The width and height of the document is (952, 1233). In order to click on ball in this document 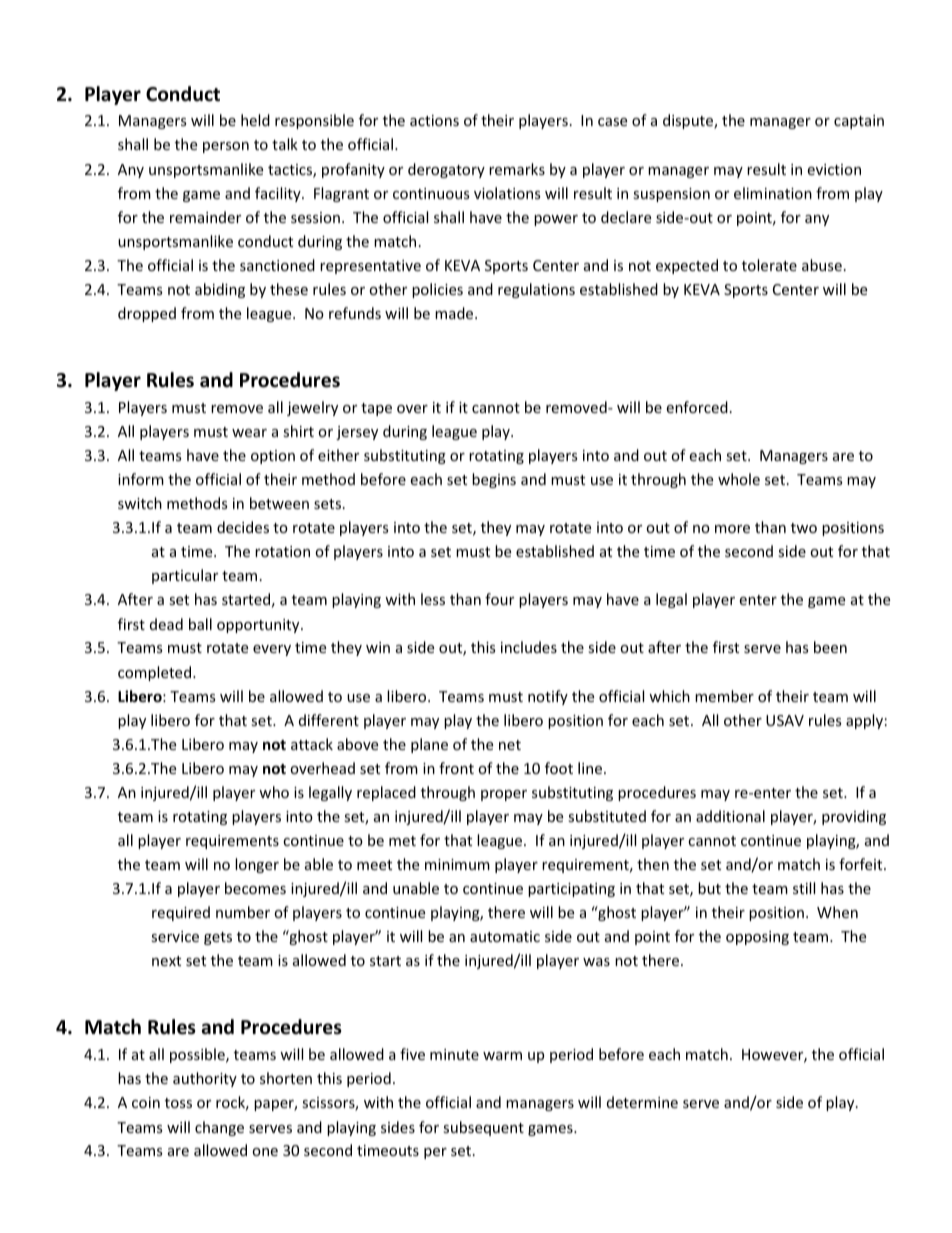, I will do `click(200, 624)`.
